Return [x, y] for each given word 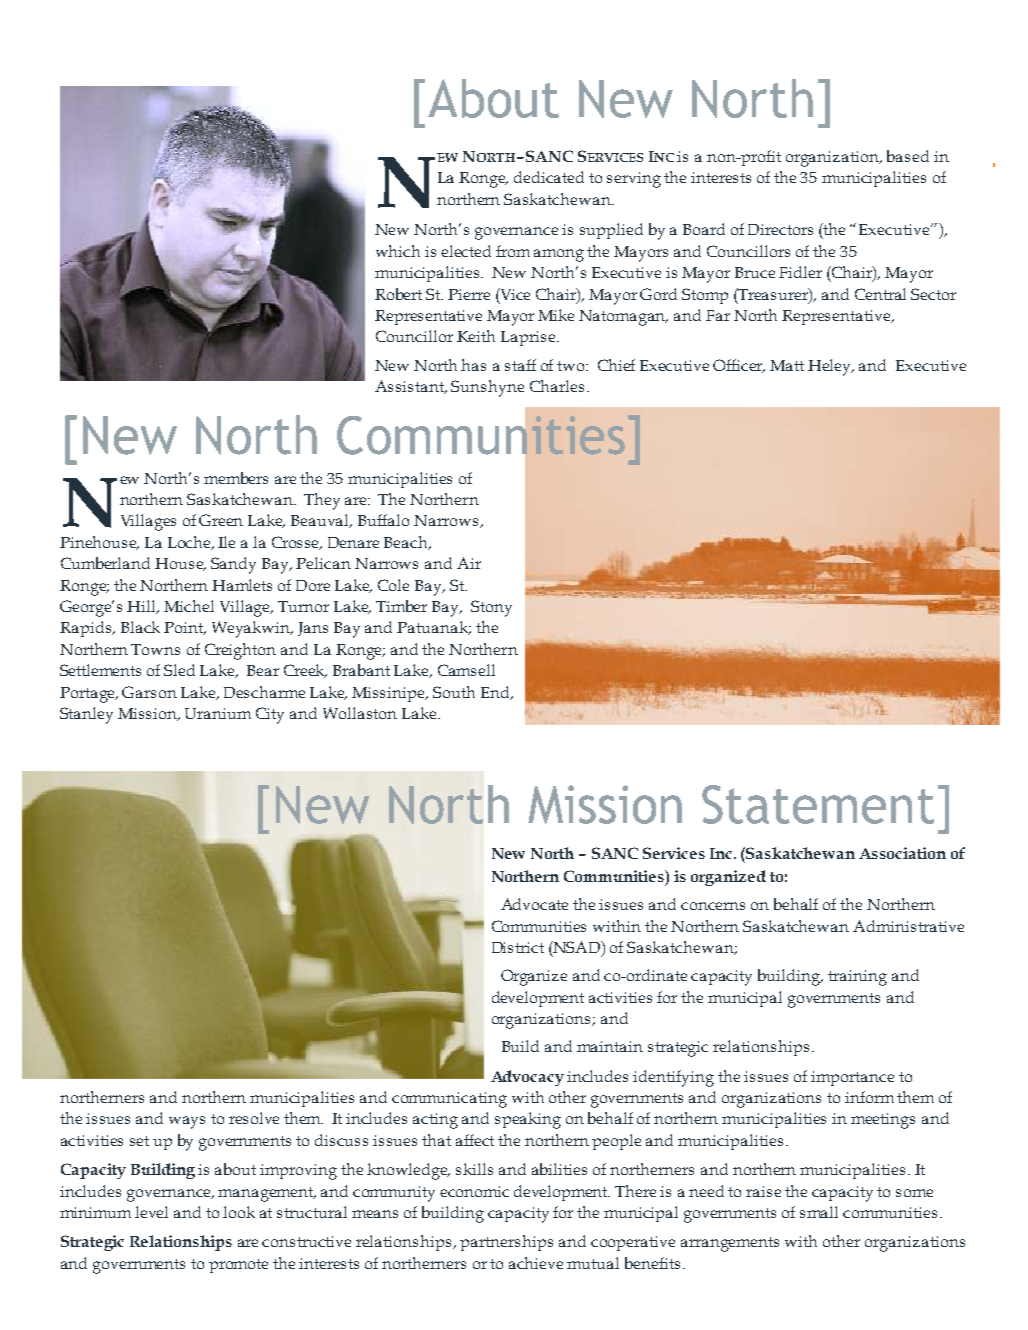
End [496, 693]
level [151, 1212]
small [819, 1212]
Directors [780, 229]
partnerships [506, 1243]
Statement [818, 804]
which [398, 251]
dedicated [549, 177]
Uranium [218, 713]
